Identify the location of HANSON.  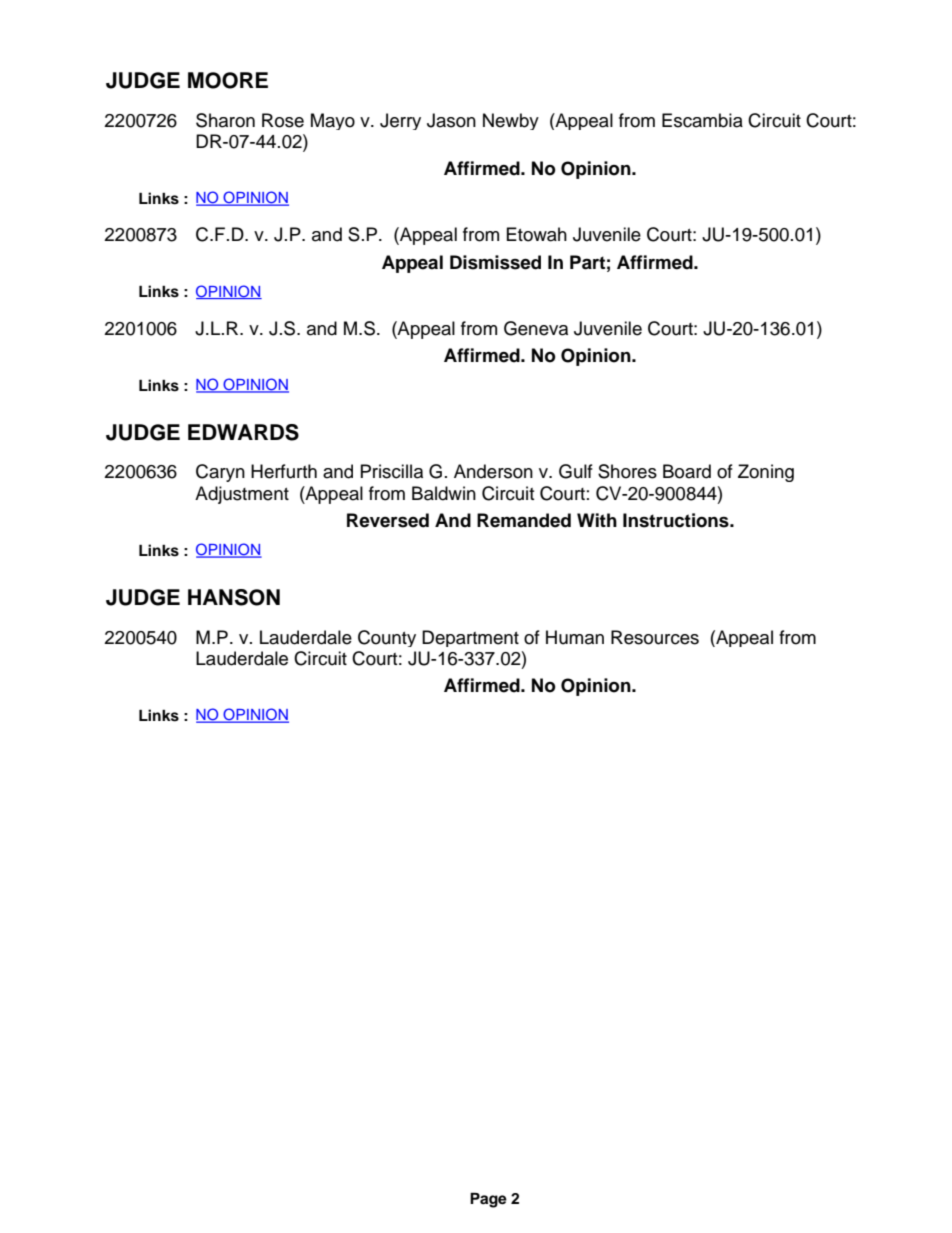
(234, 597).
